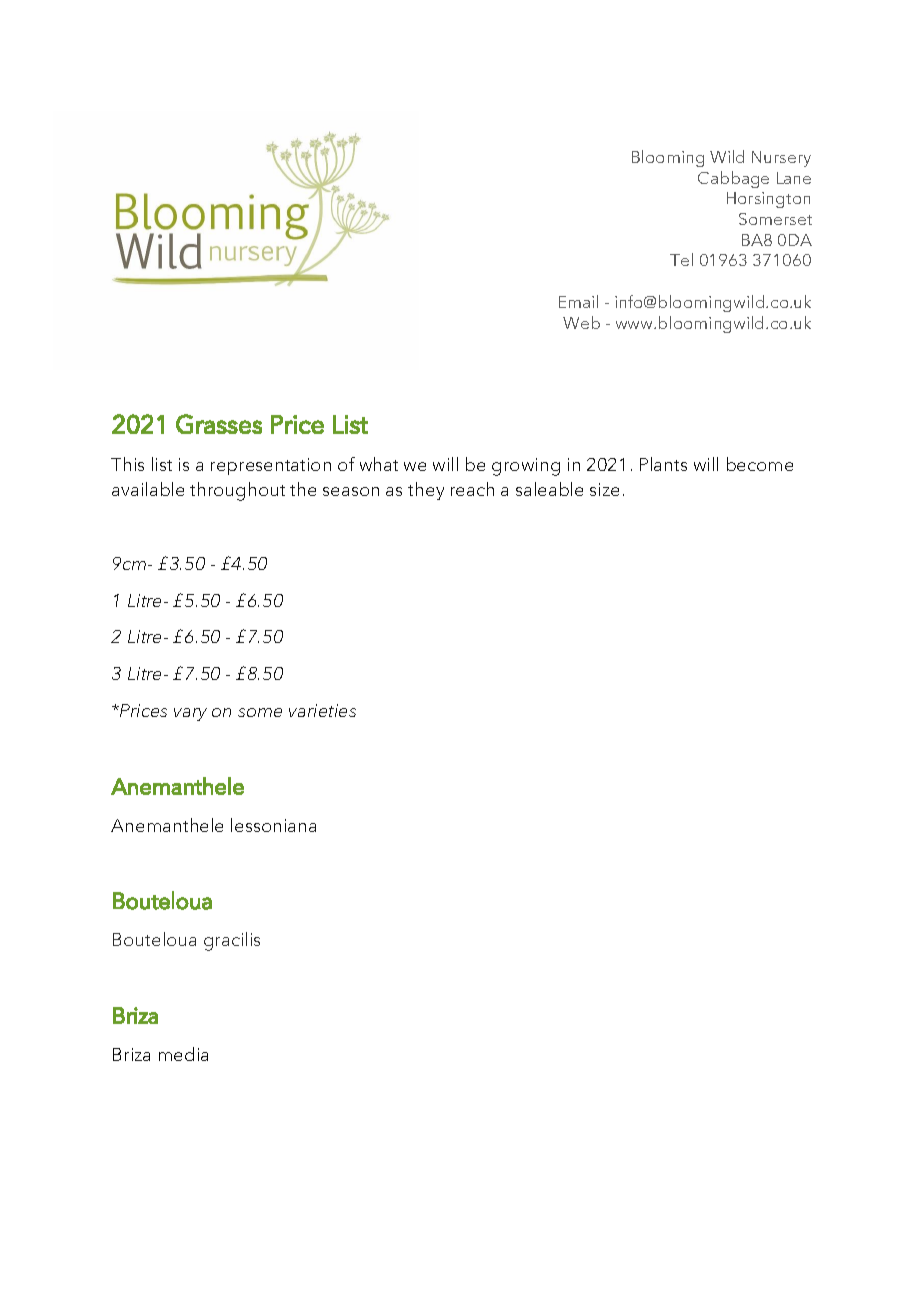  What do you see at coordinates (781, 159) in the page?
I see `Nursery` at bounding box center [781, 159].
